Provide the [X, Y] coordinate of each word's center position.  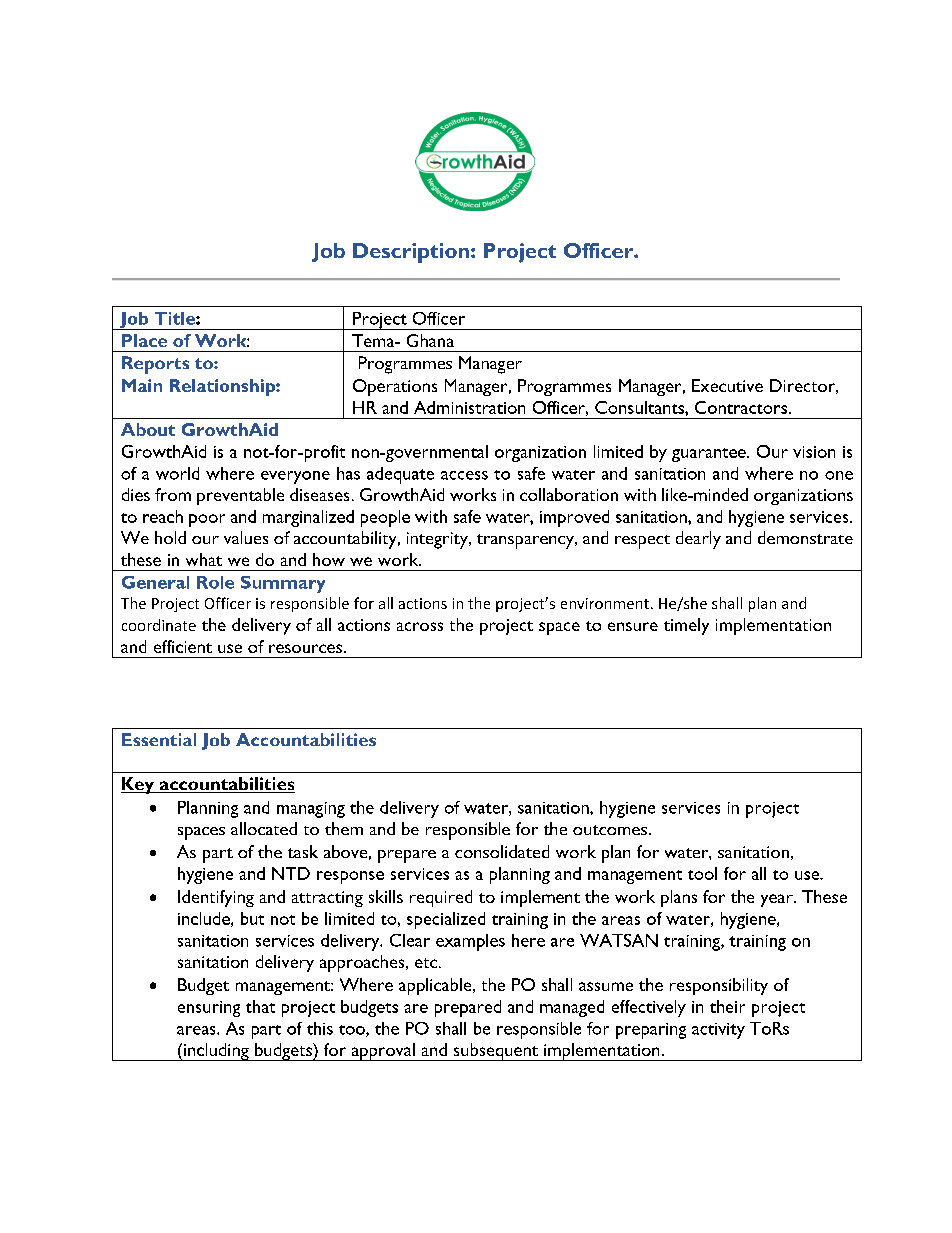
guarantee [710, 455]
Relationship [223, 387]
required [441, 898]
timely [686, 626]
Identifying [216, 898]
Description [411, 253]
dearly [698, 540]
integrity [438, 540]
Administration [469, 407]
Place [144, 340]
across [420, 626]
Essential [159, 739]
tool [702, 873]
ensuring [209, 1009]
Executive [727, 385]
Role [215, 582]
